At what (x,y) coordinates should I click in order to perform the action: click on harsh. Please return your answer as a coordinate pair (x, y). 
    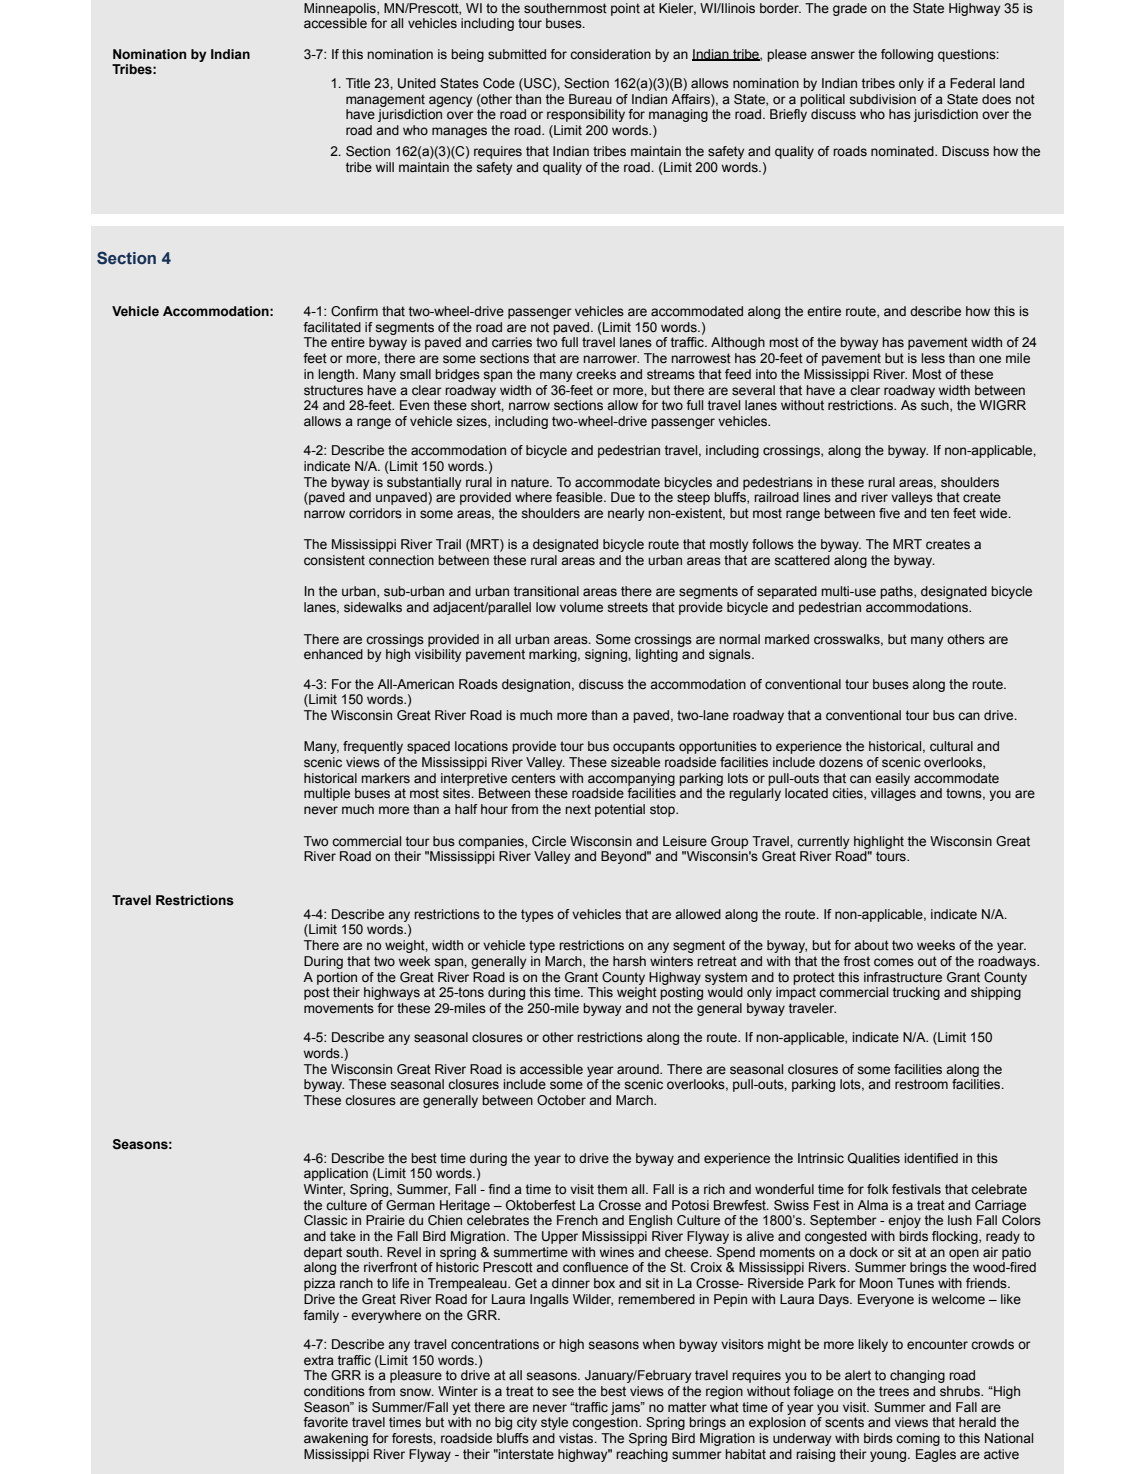
    Looking at the image, I should click on (629, 961).
